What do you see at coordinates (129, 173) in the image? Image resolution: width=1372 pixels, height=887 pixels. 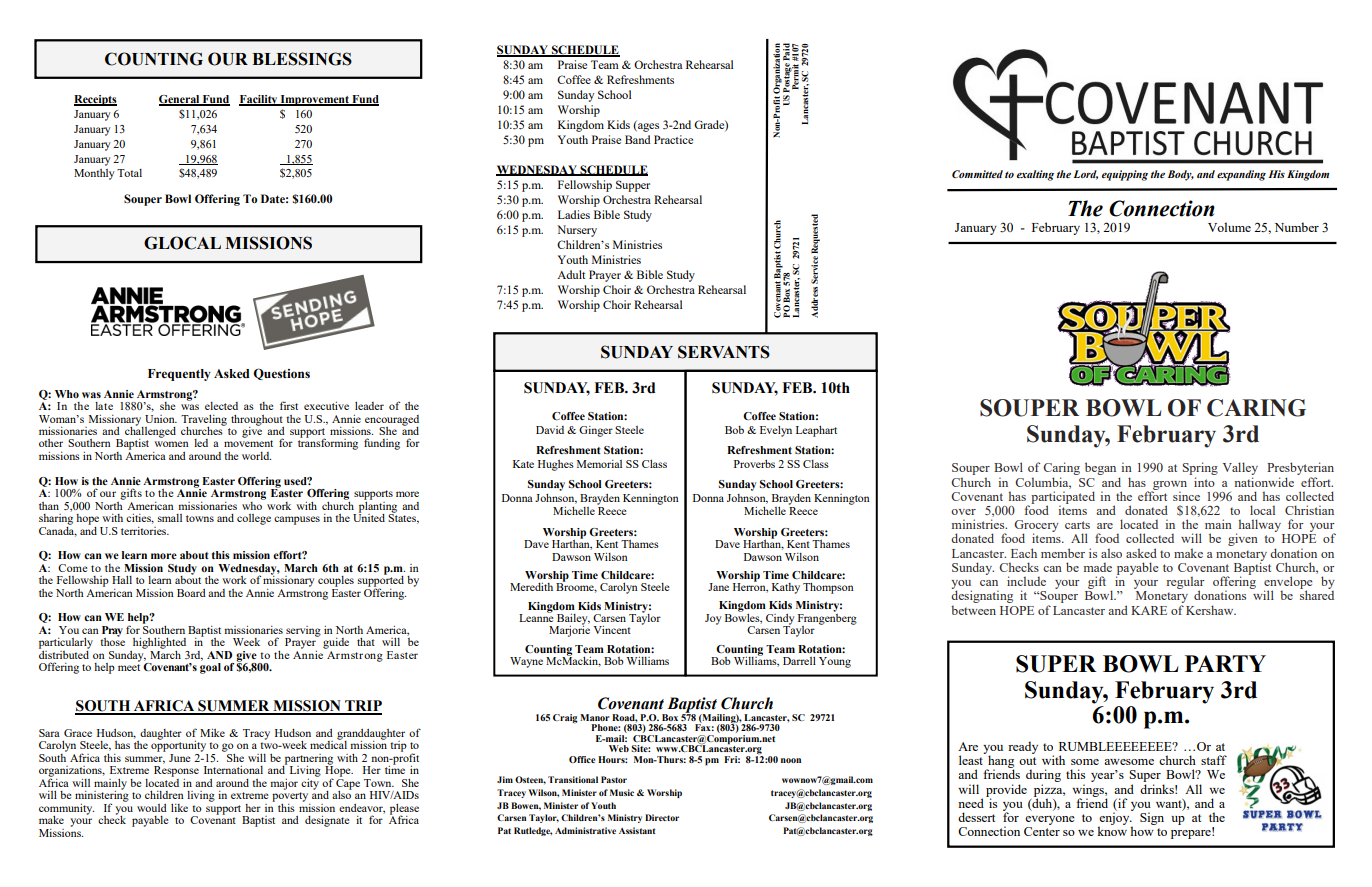 I see `Total` at bounding box center [129, 173].
